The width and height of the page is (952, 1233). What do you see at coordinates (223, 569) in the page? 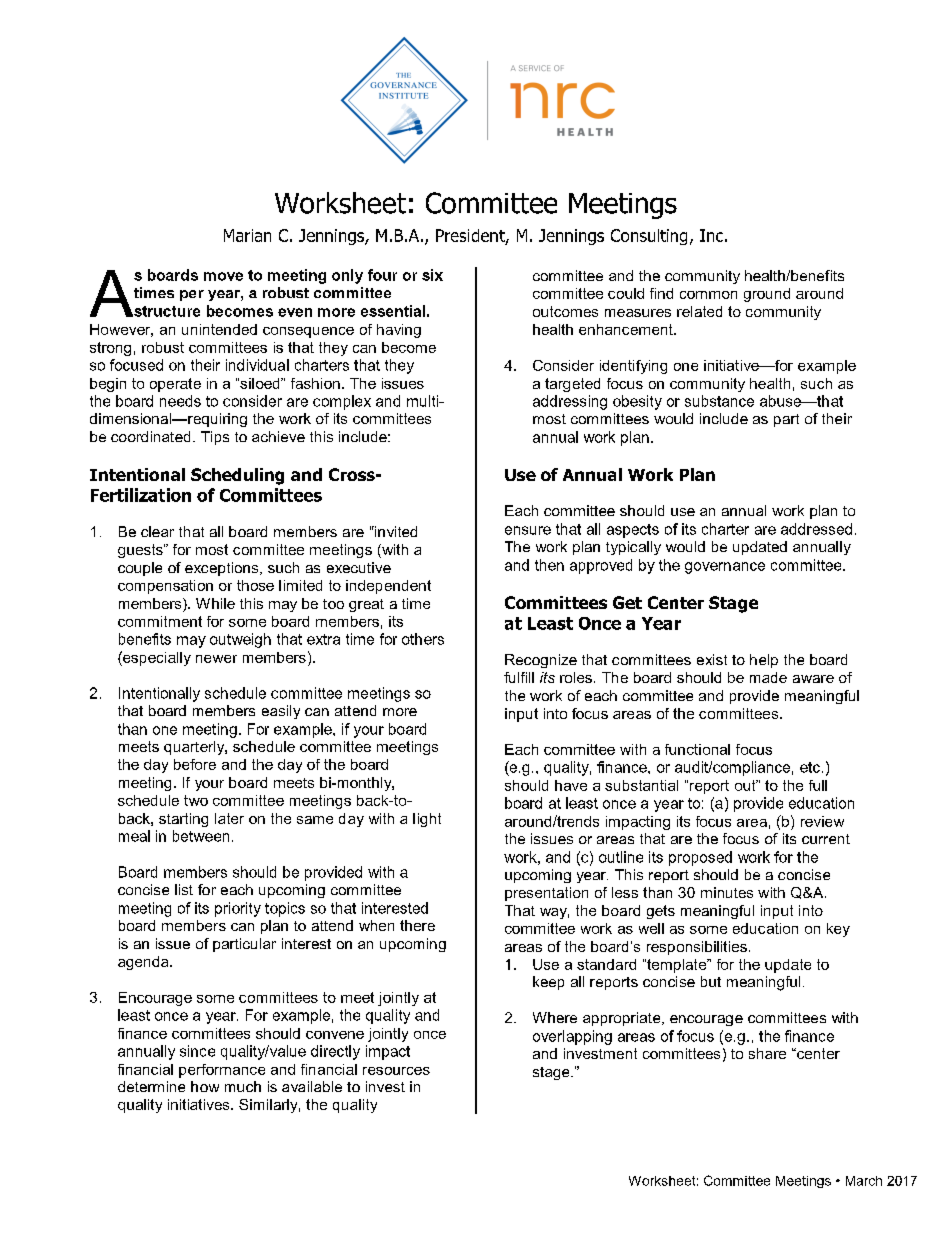
I see `exceptions` at bounding box center [223, 569].
